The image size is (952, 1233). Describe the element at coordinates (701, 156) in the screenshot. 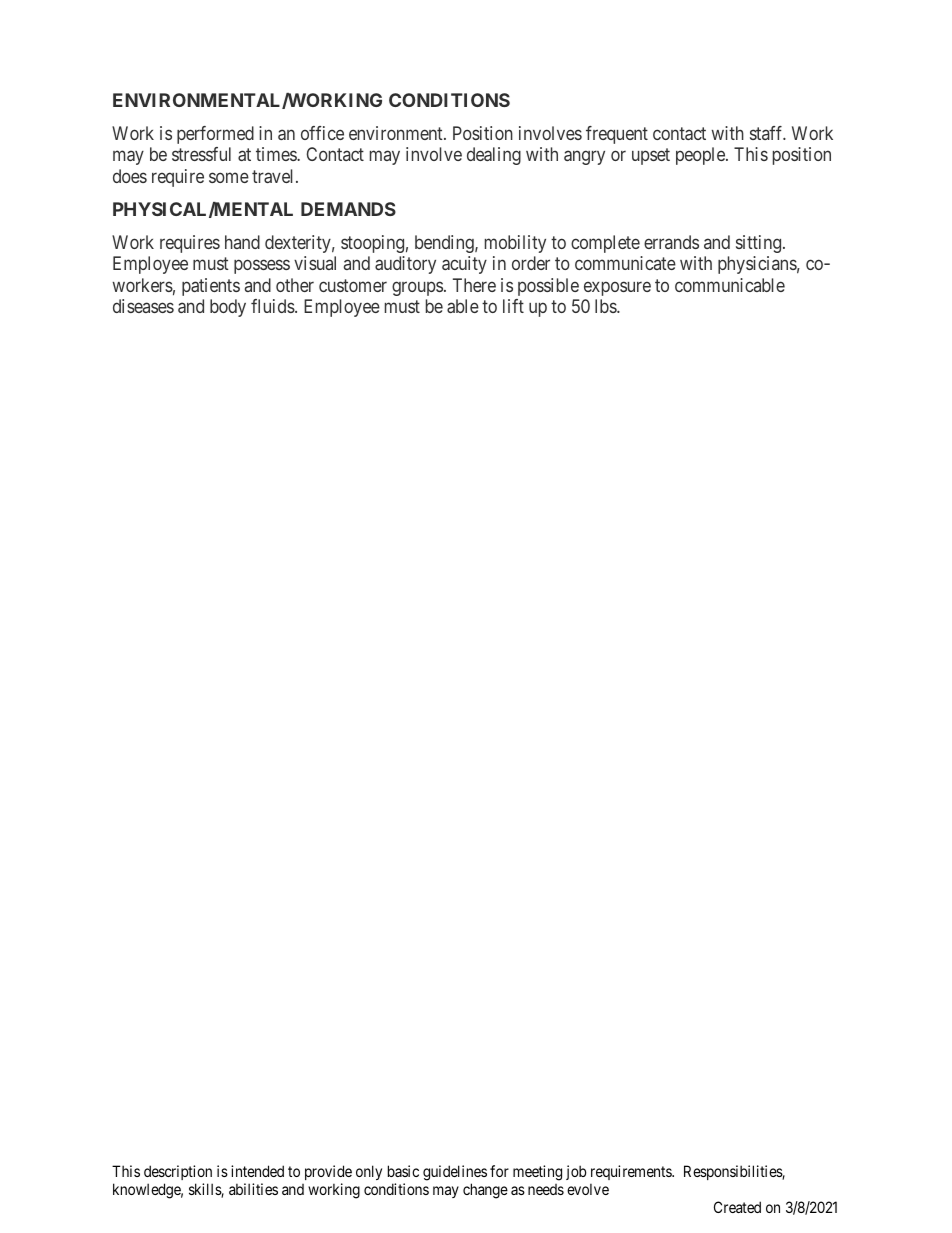

I see `people` at that location.
